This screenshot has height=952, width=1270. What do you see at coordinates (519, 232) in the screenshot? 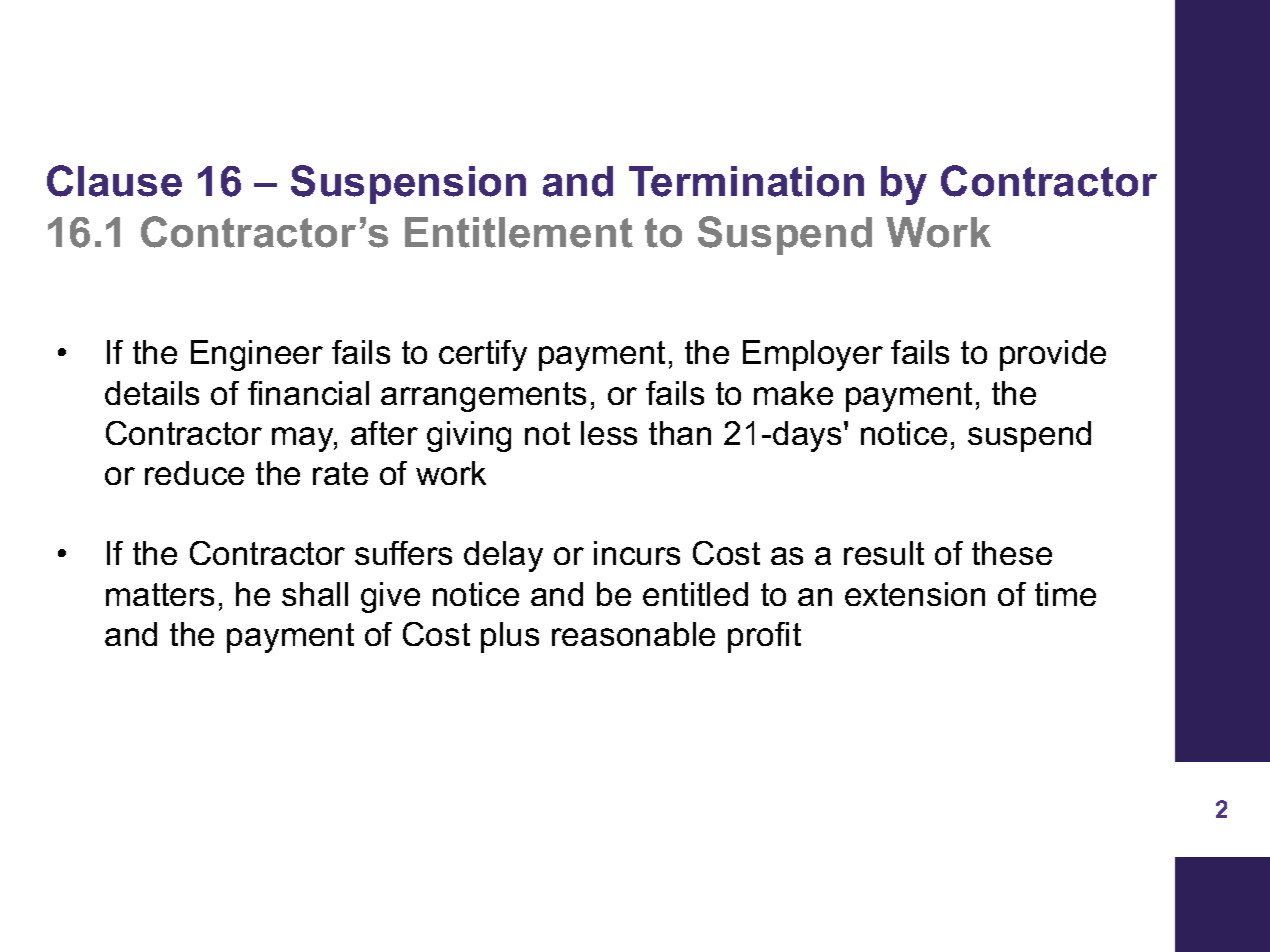
I see `Entitlement` at bounding box center [519, 232].
